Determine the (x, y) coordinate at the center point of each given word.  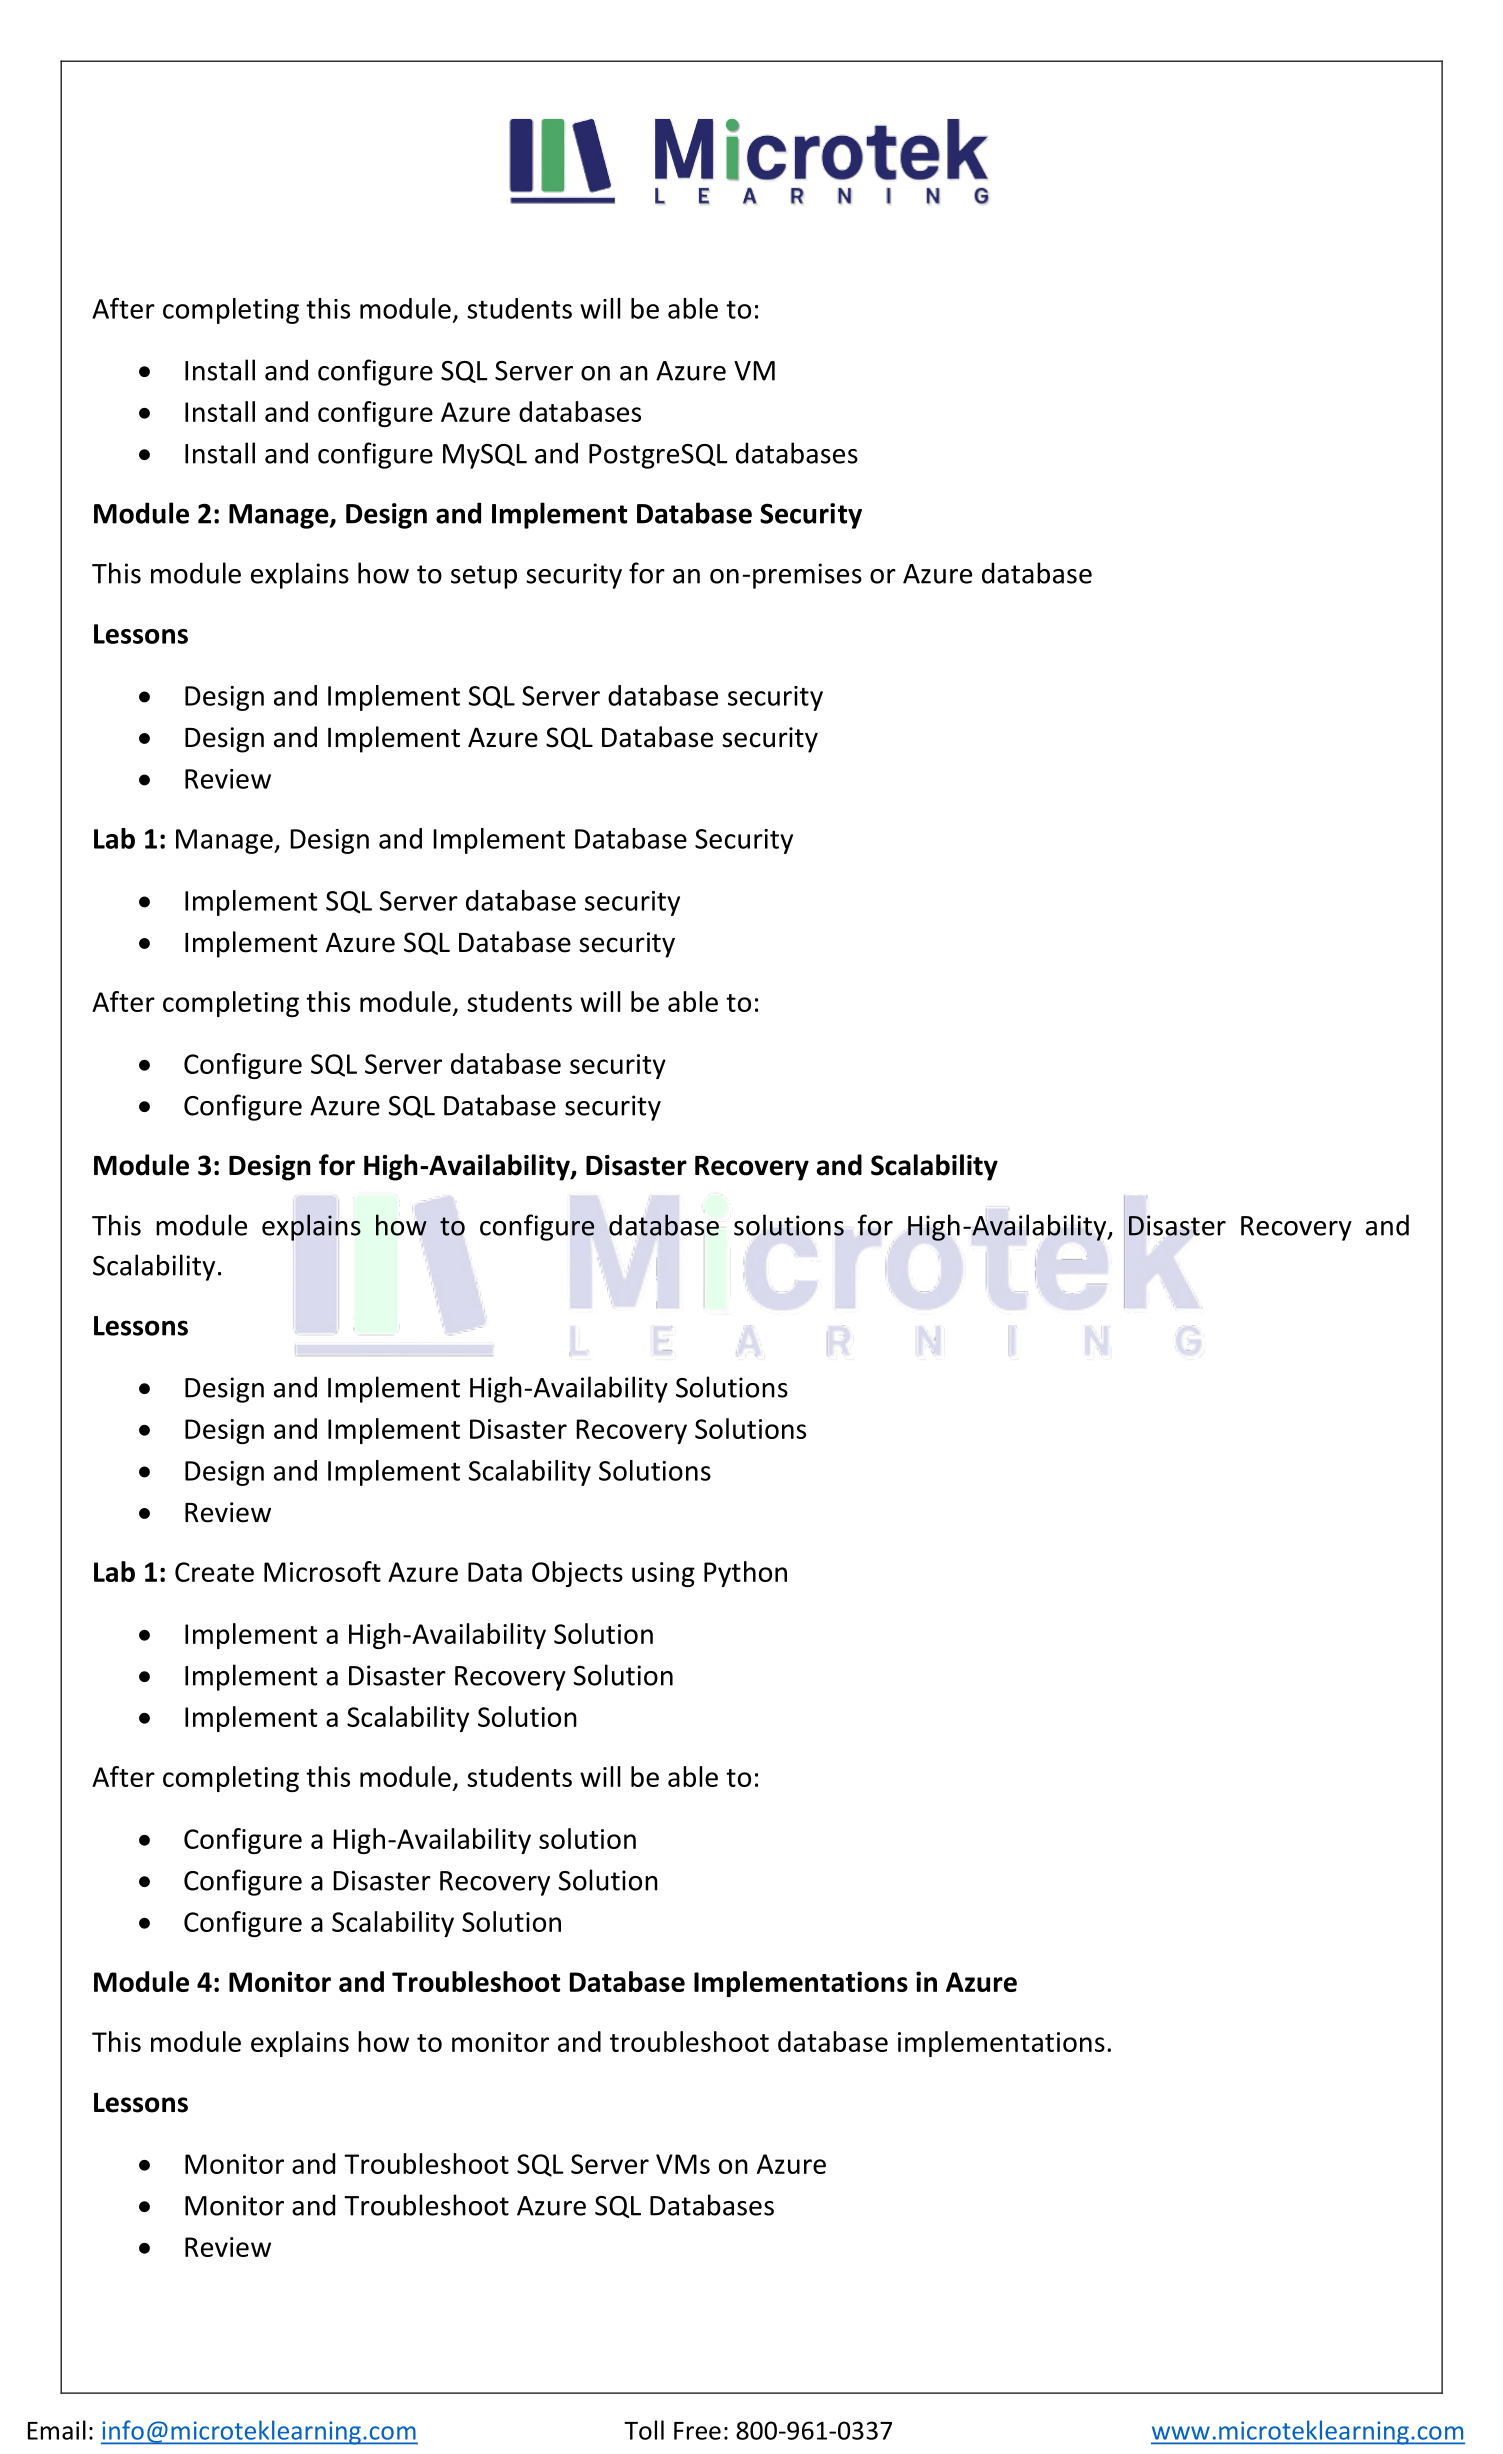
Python (745, 1574)
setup (484, 577)
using (663, 1574)
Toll (644, 2430)
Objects (577, 1574)
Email (57, 2430)
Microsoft (322, 1571)
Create (214, 1572)
